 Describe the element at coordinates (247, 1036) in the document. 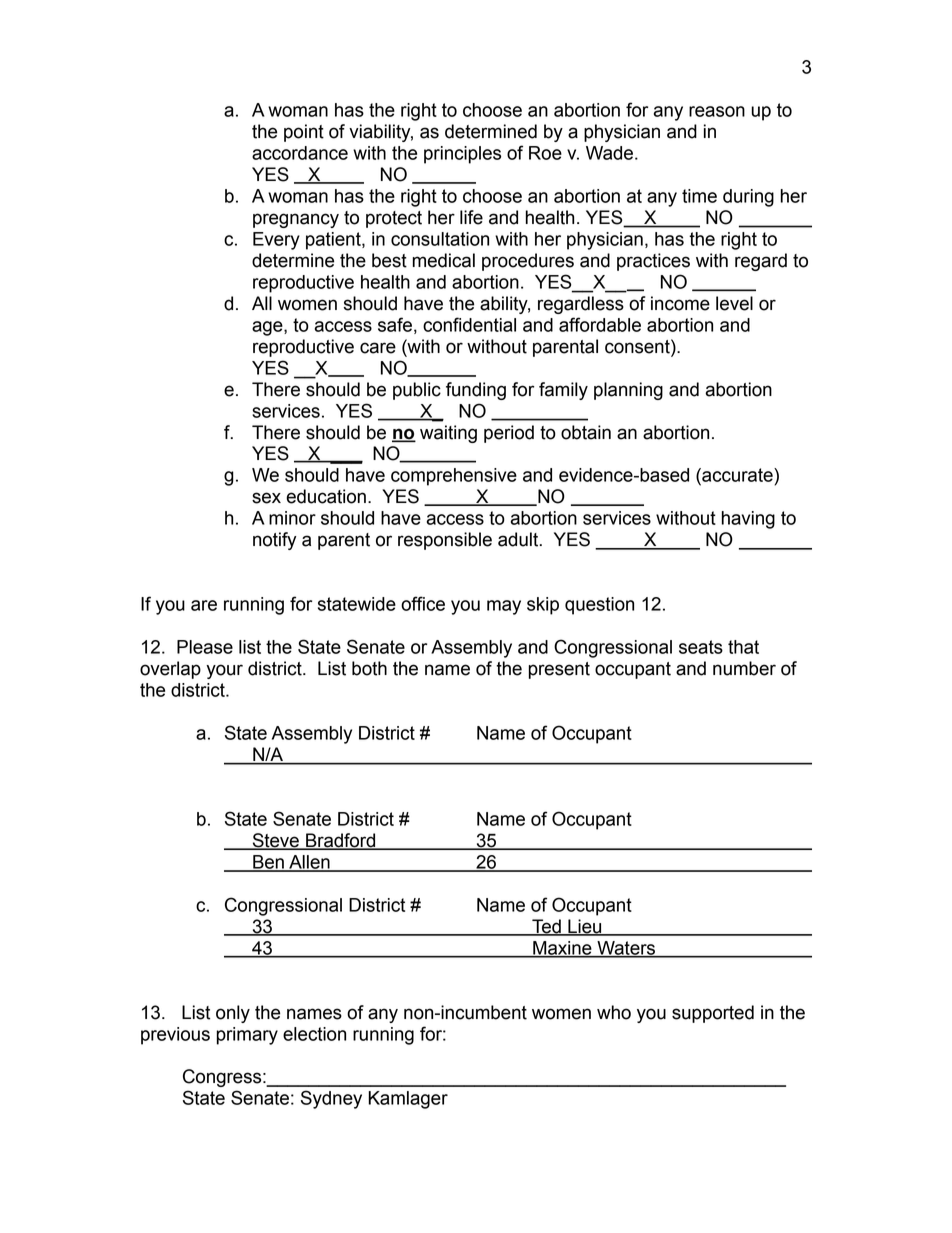

I see `primary` at that location.
